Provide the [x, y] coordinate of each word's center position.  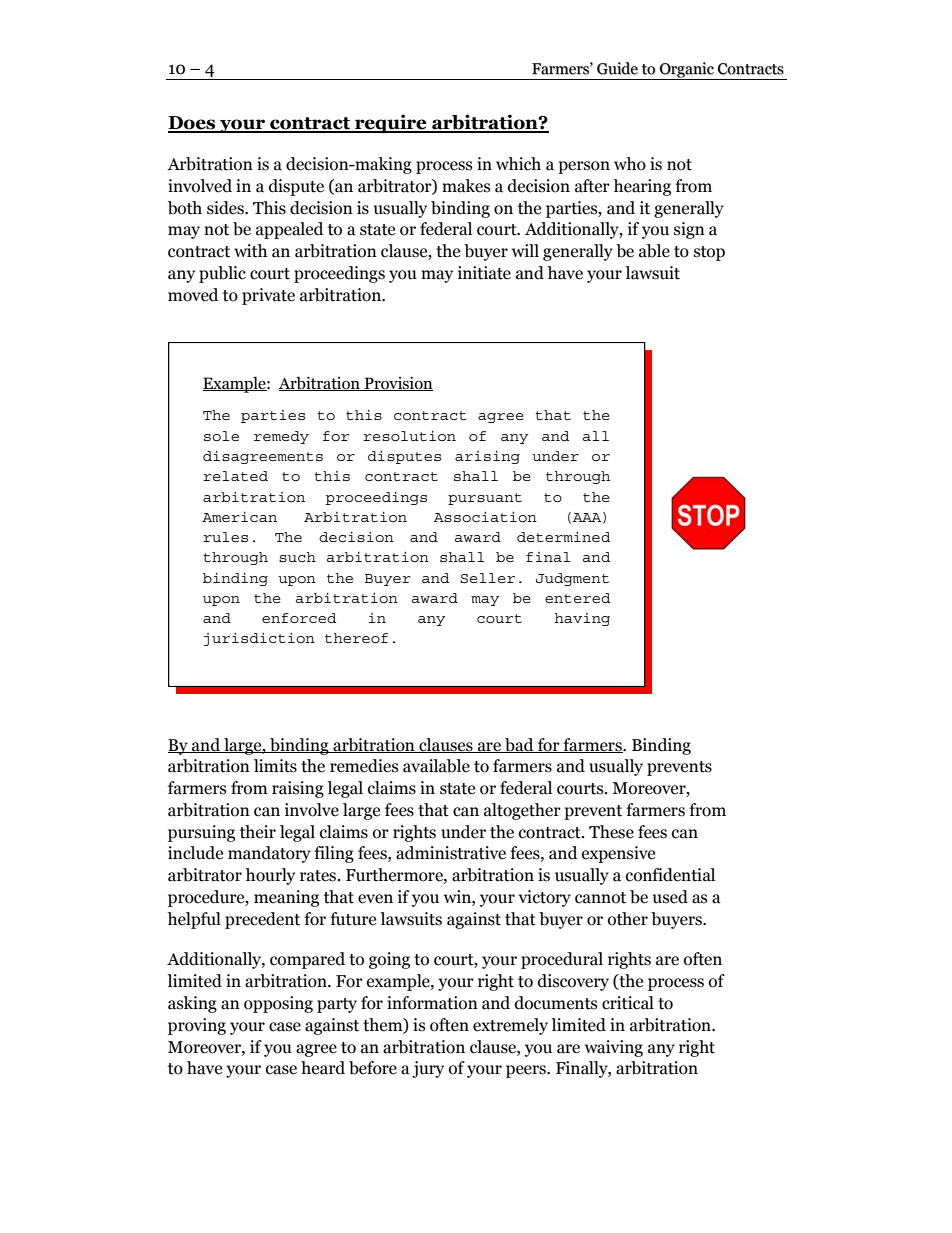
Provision [397, 384]
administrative [451, 853]
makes [466, 186]
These [611, 832]
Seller [487, 578]
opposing [278, 1004]
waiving [614, 1048]
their [258, 832]
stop [709, 253]
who [630, 164]
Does [193, 124]
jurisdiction [259, 639]
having [582, 619]
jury [428, 1069]
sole [221, 436]
